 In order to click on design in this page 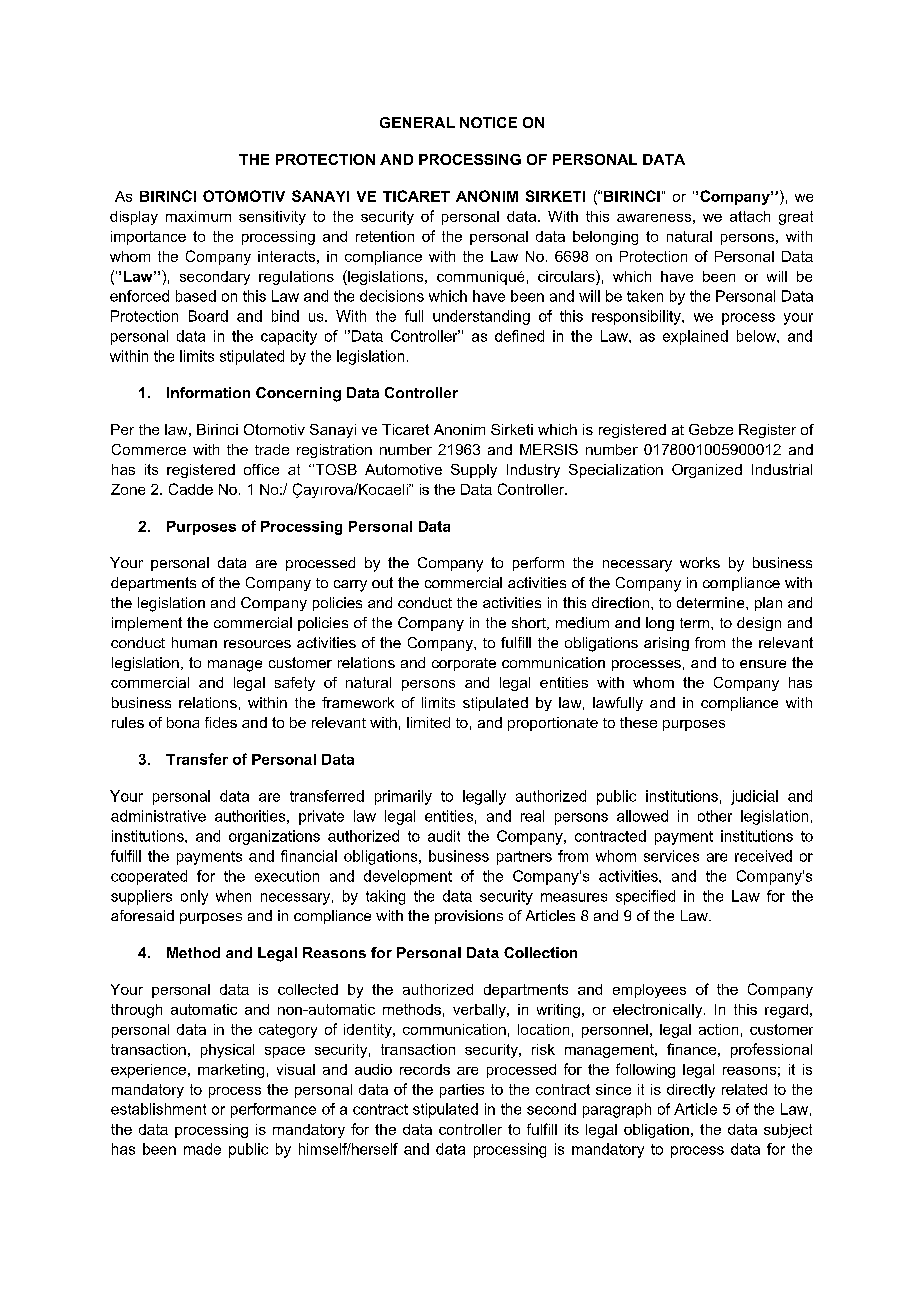, I will do `click(759, 624)`.
